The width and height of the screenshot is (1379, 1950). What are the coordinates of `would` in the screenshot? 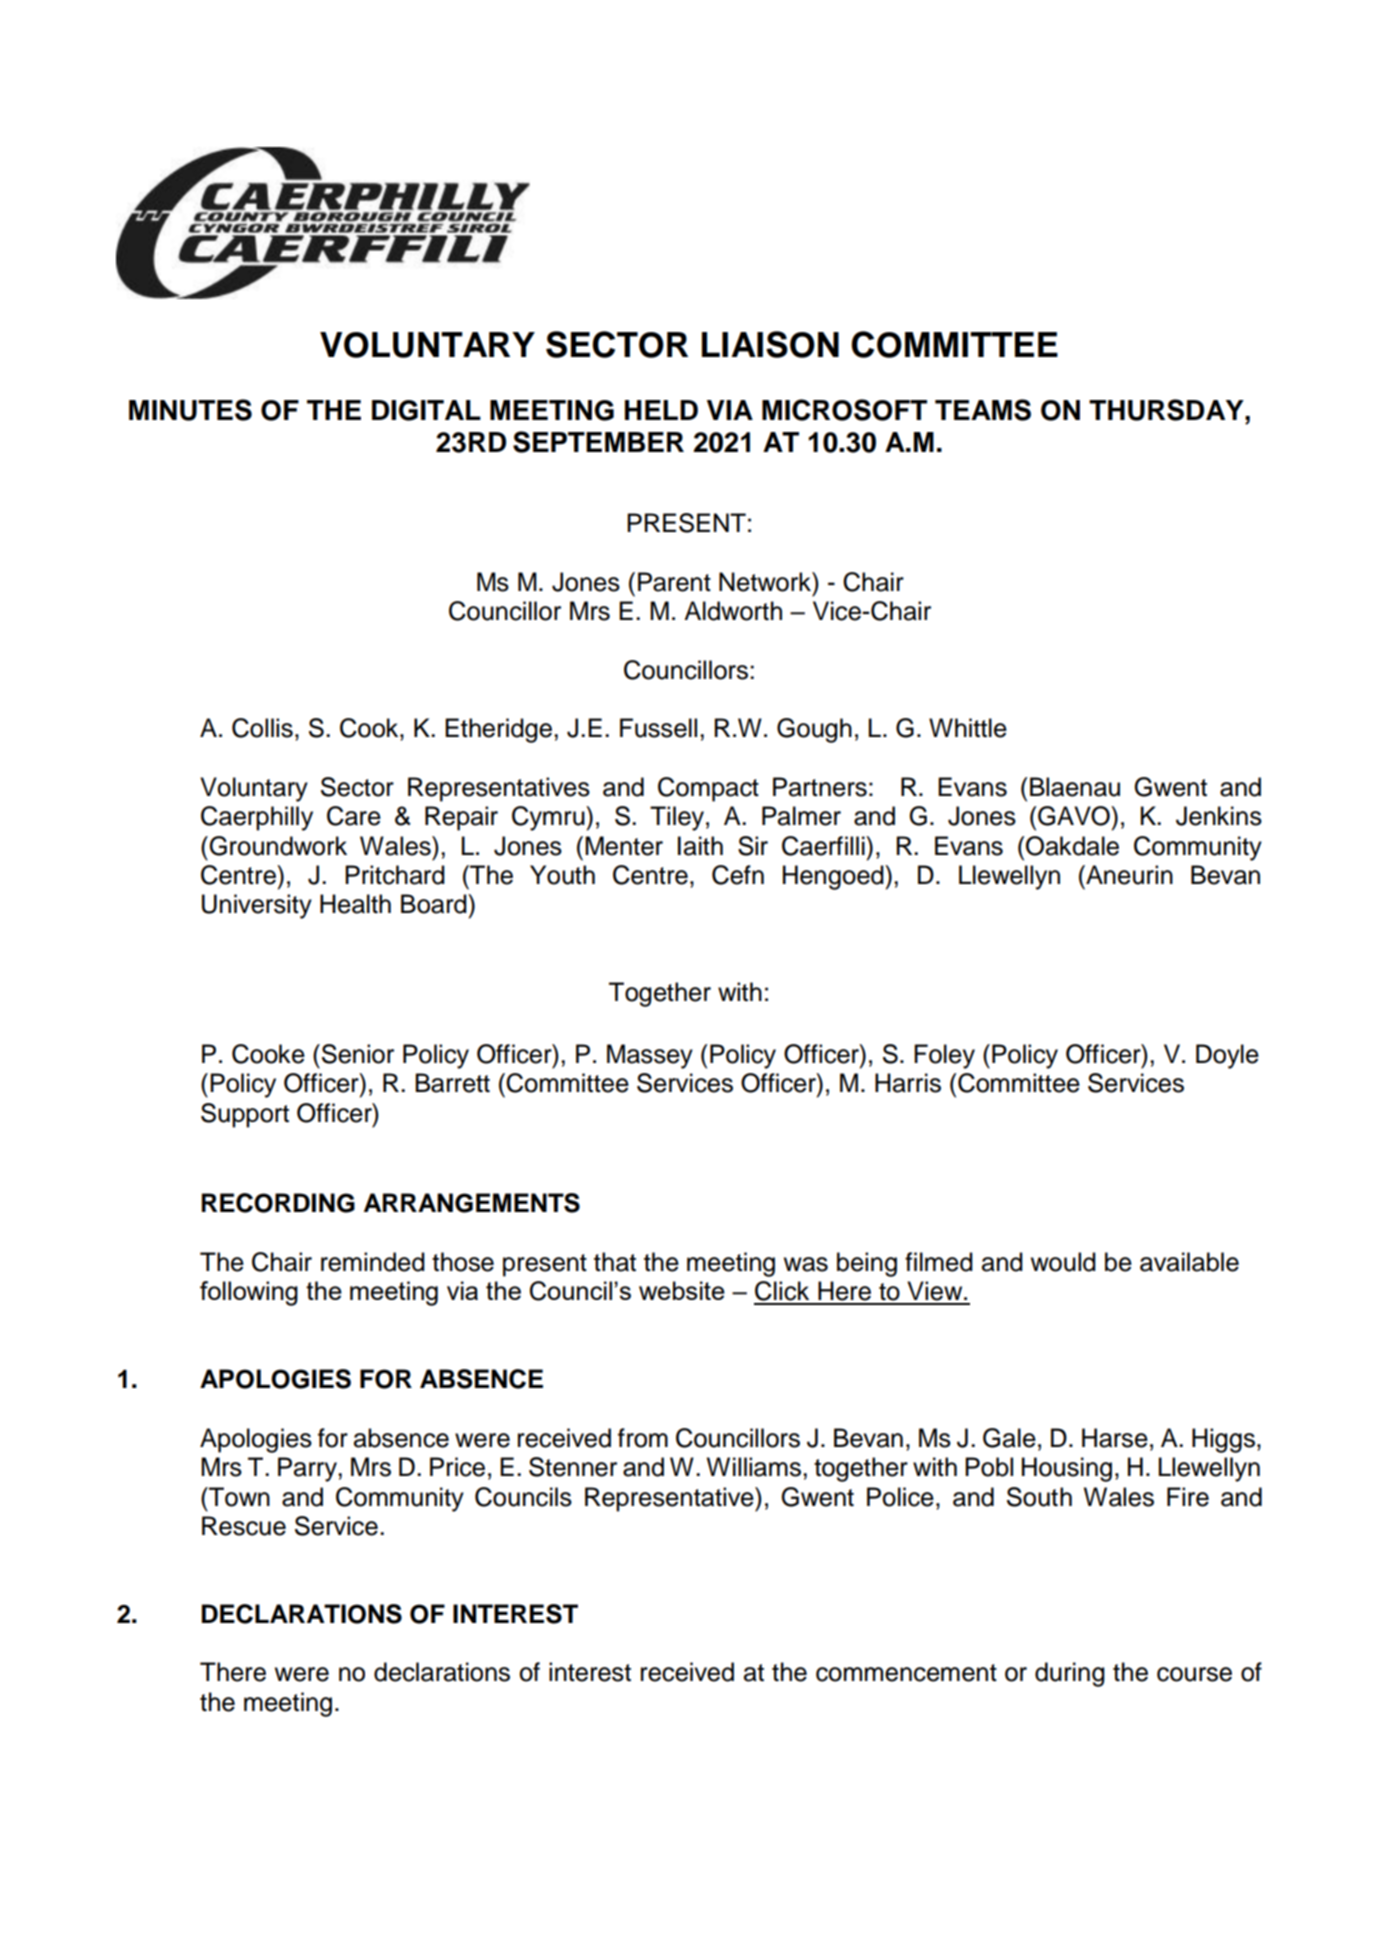 It's located at (1063, 1262).
